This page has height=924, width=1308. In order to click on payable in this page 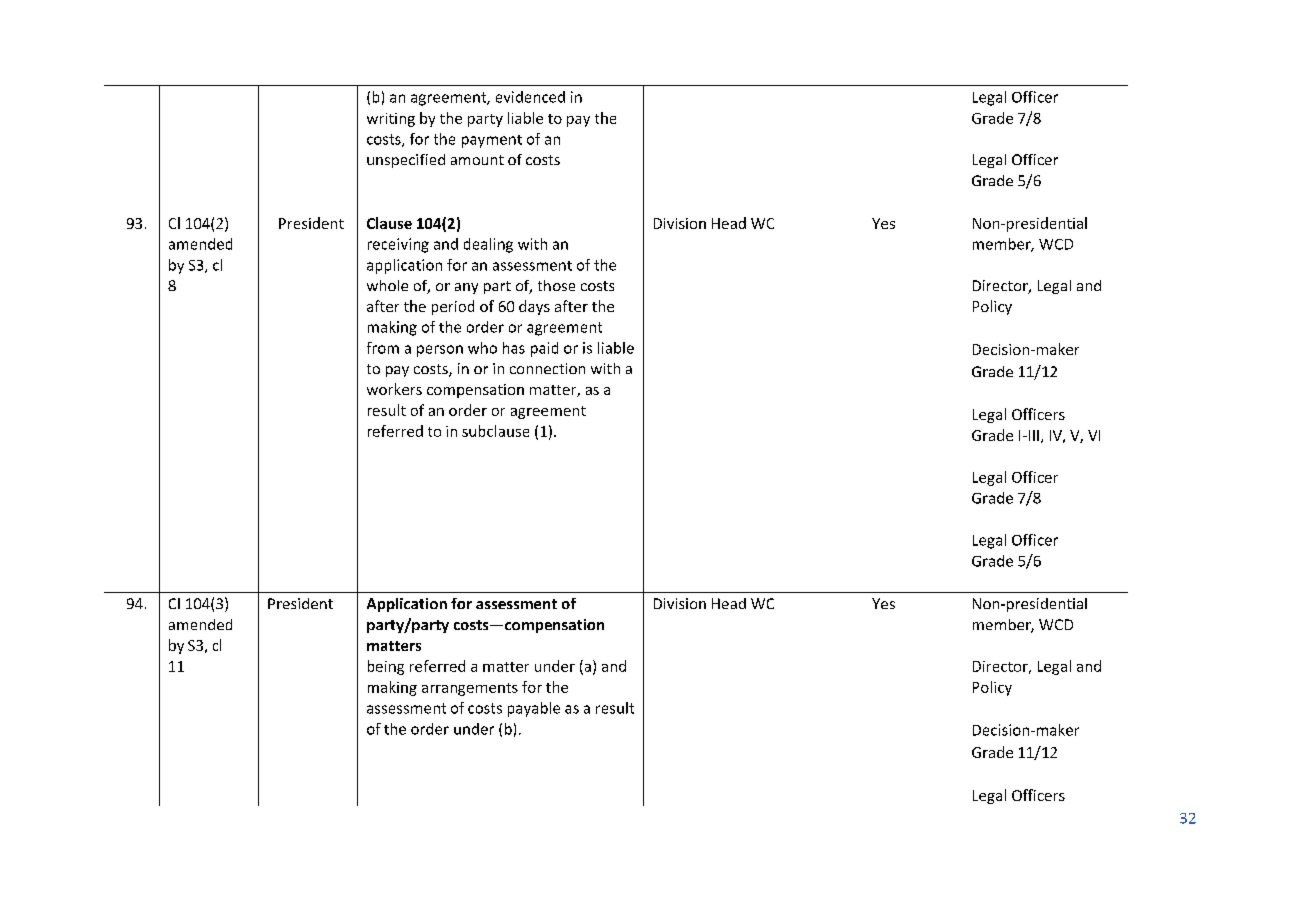, I will do `click(534, 709)`.
